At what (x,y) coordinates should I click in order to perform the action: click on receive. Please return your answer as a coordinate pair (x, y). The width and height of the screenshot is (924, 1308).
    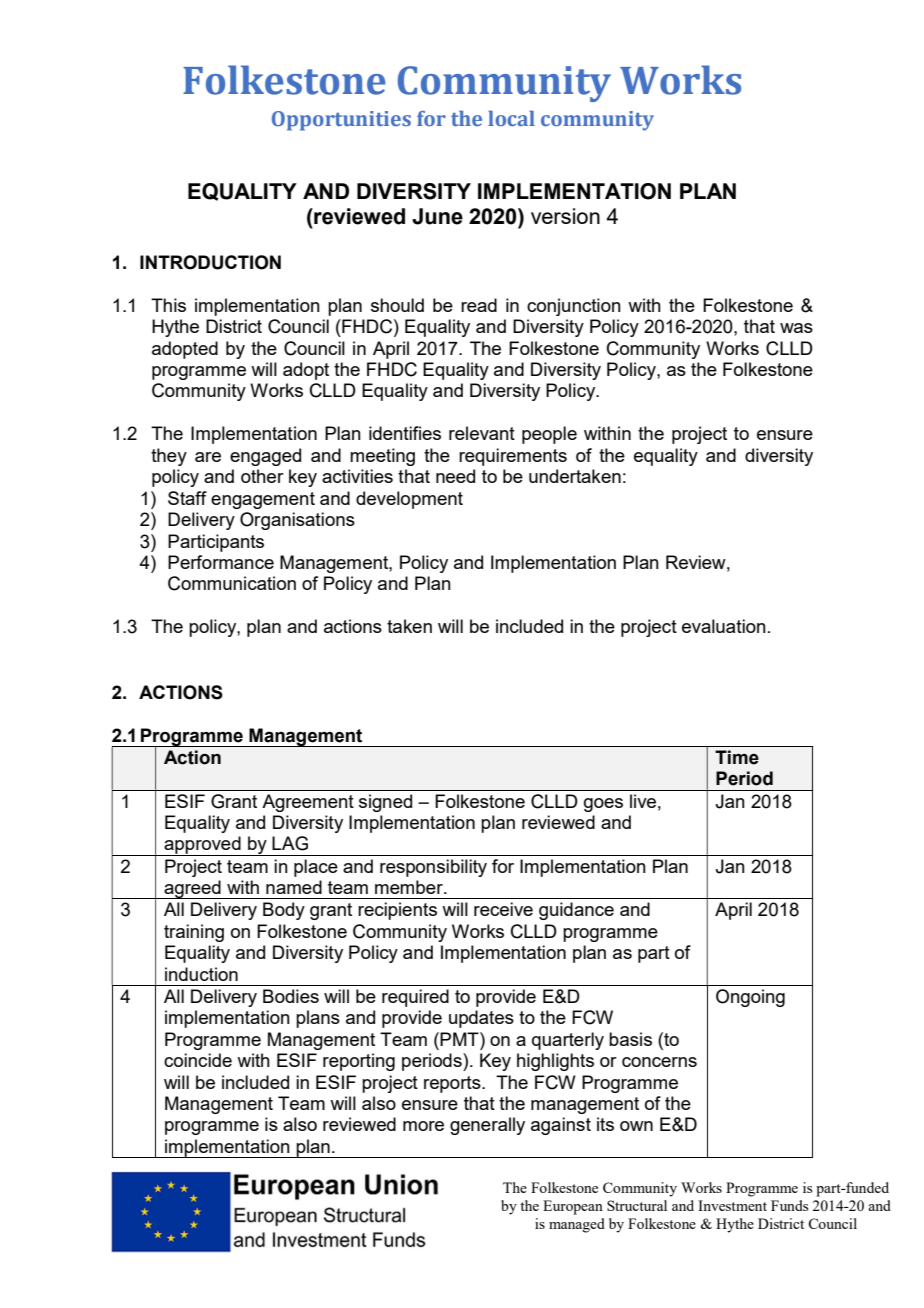
    Looking at the image, I should click on (503, 909).
